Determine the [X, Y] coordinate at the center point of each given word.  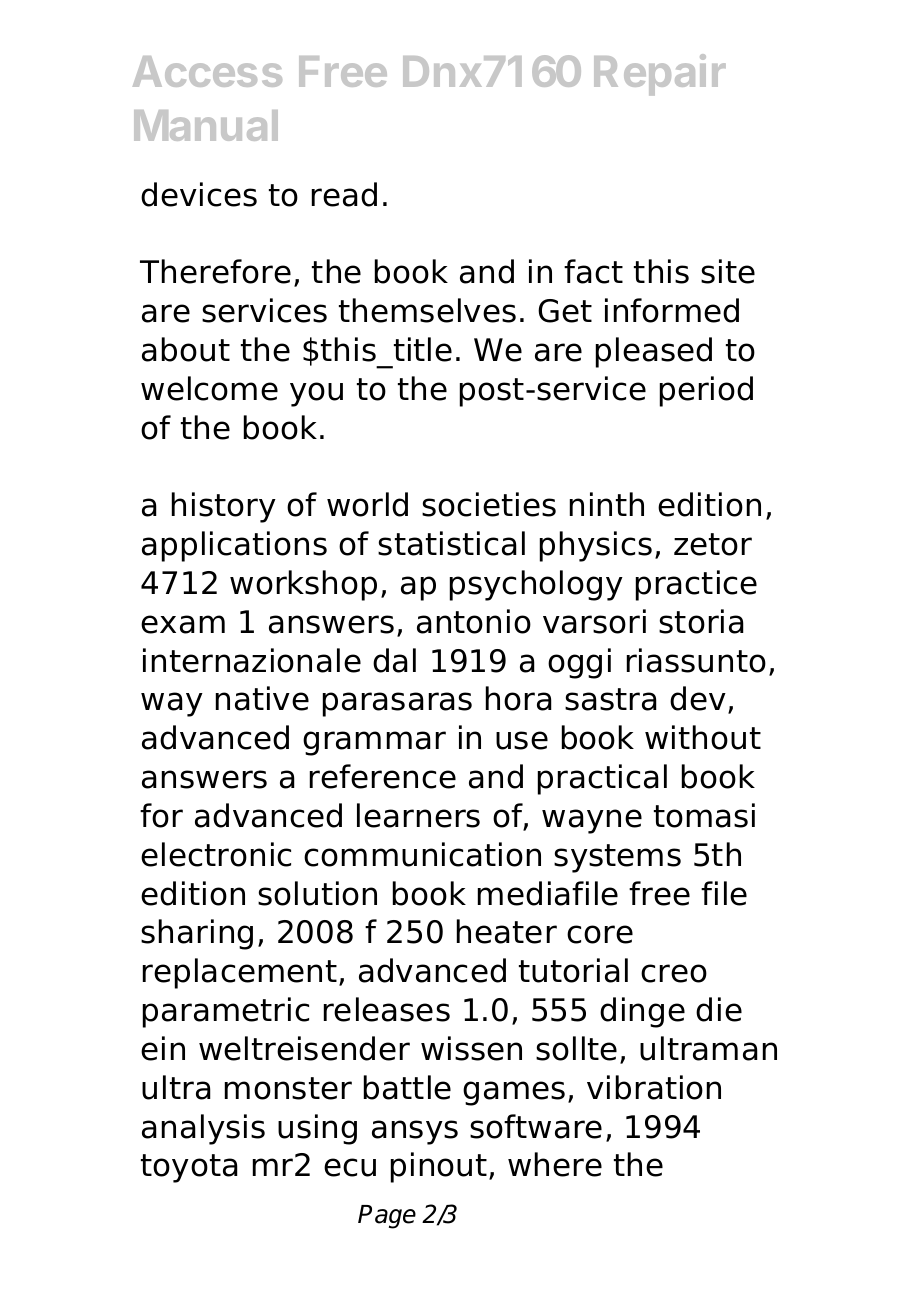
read [344, 194]
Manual [206, 125]
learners [418, 815]
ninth [607, 504]
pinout [439, 1167]
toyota [189, 1168]
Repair [660, 74]
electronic [216, 854]
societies [489, 504]
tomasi [704, 815]
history [224, 507]
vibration [654, 1087]
